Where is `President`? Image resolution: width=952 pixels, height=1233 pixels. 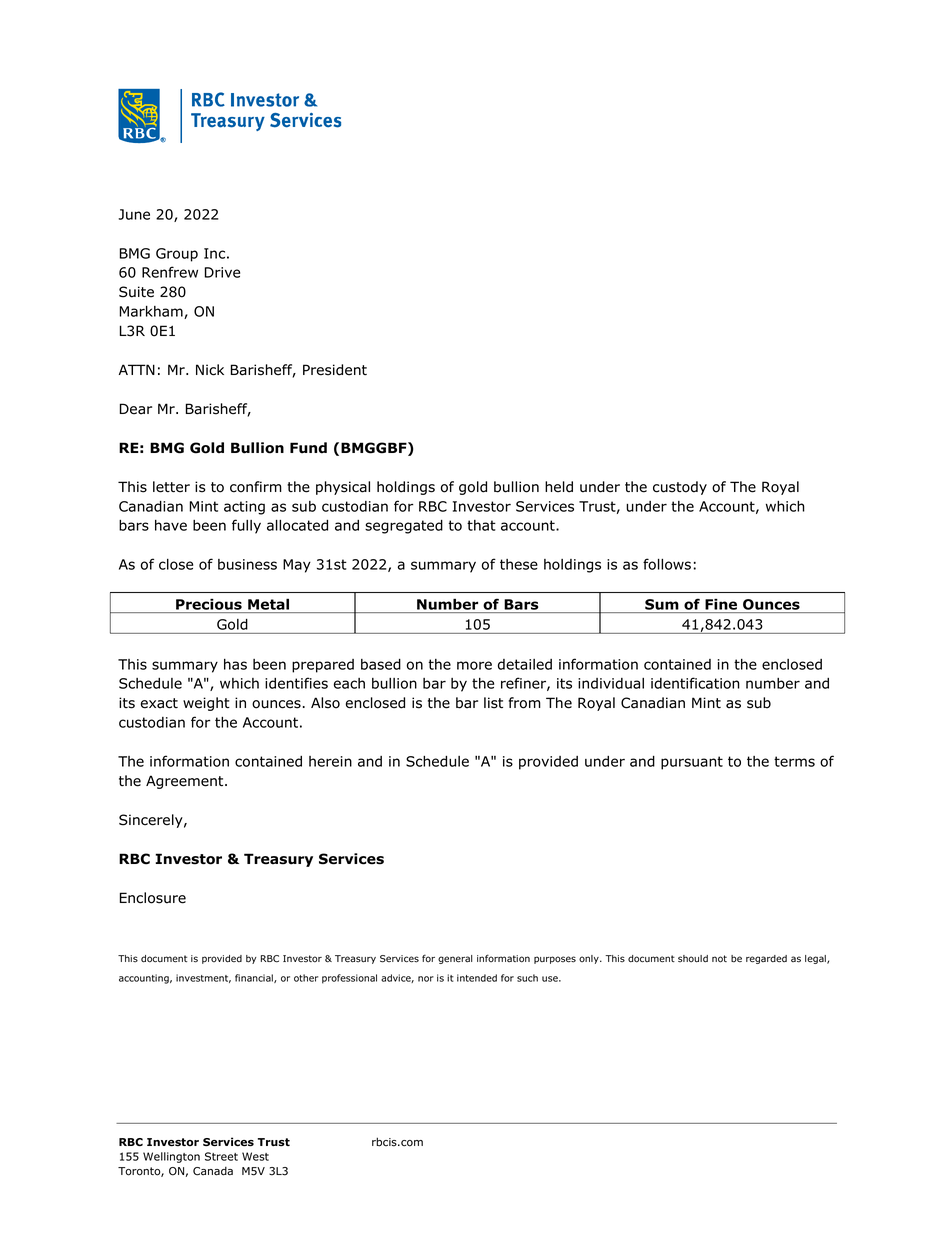 President is located at coordinates (335, 370).
